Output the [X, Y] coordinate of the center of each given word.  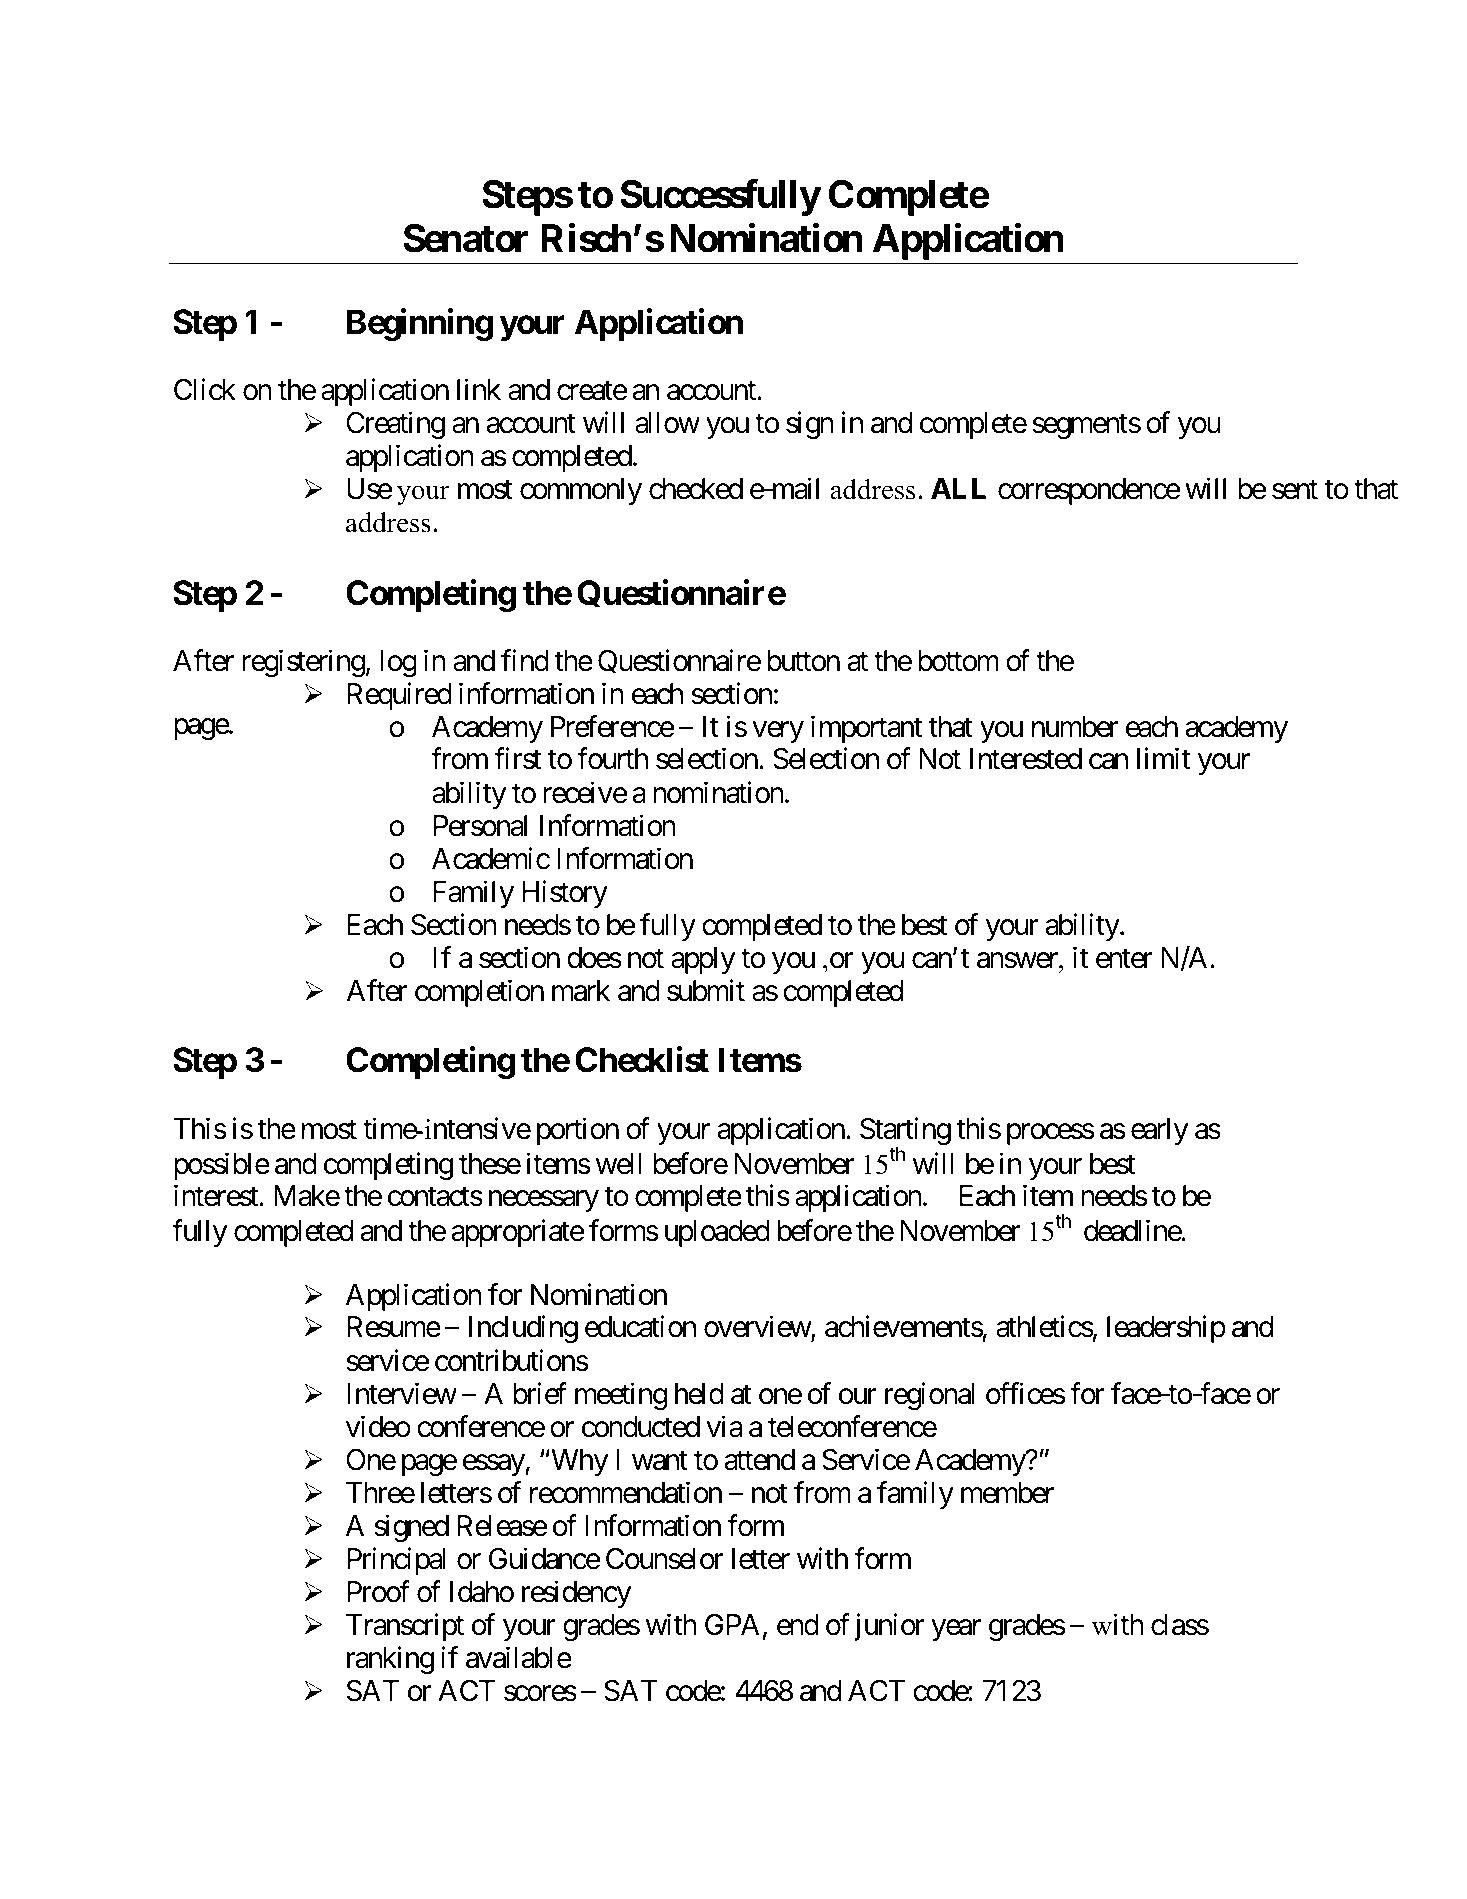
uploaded [717, 1233]
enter [1124, 959]
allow [667, 423]
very [778, 732]
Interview [402, 1393]
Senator [465, 238]
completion [479, 993]
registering [303, 663]
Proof [378, 1592]
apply [703, 960]
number [1075, 727]
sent [1295, 490]
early [1159, 1131]
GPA [732, 1625]
